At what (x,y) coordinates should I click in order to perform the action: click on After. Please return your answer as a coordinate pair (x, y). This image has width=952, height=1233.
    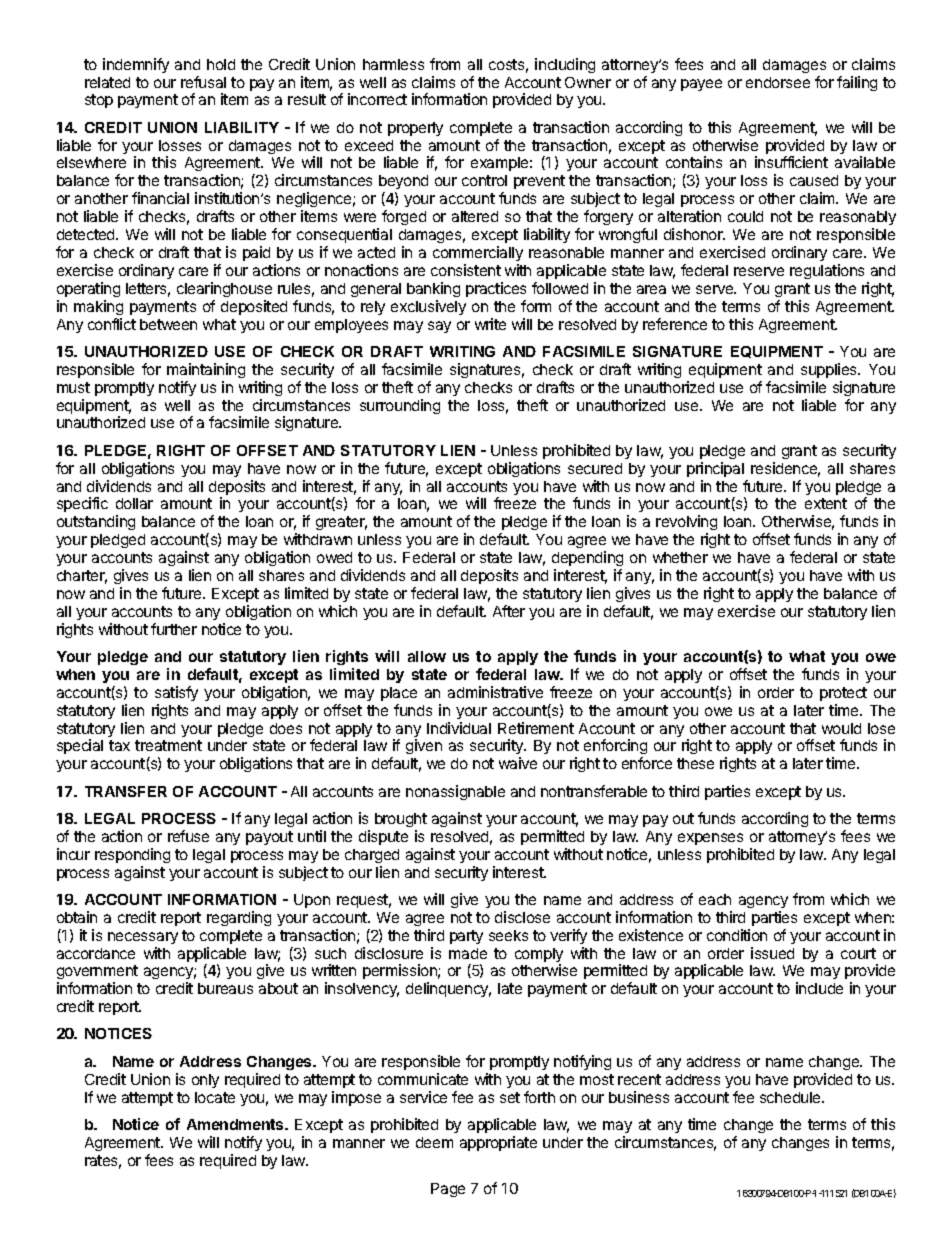
    Looking at the image, I should click on (509, 611).
